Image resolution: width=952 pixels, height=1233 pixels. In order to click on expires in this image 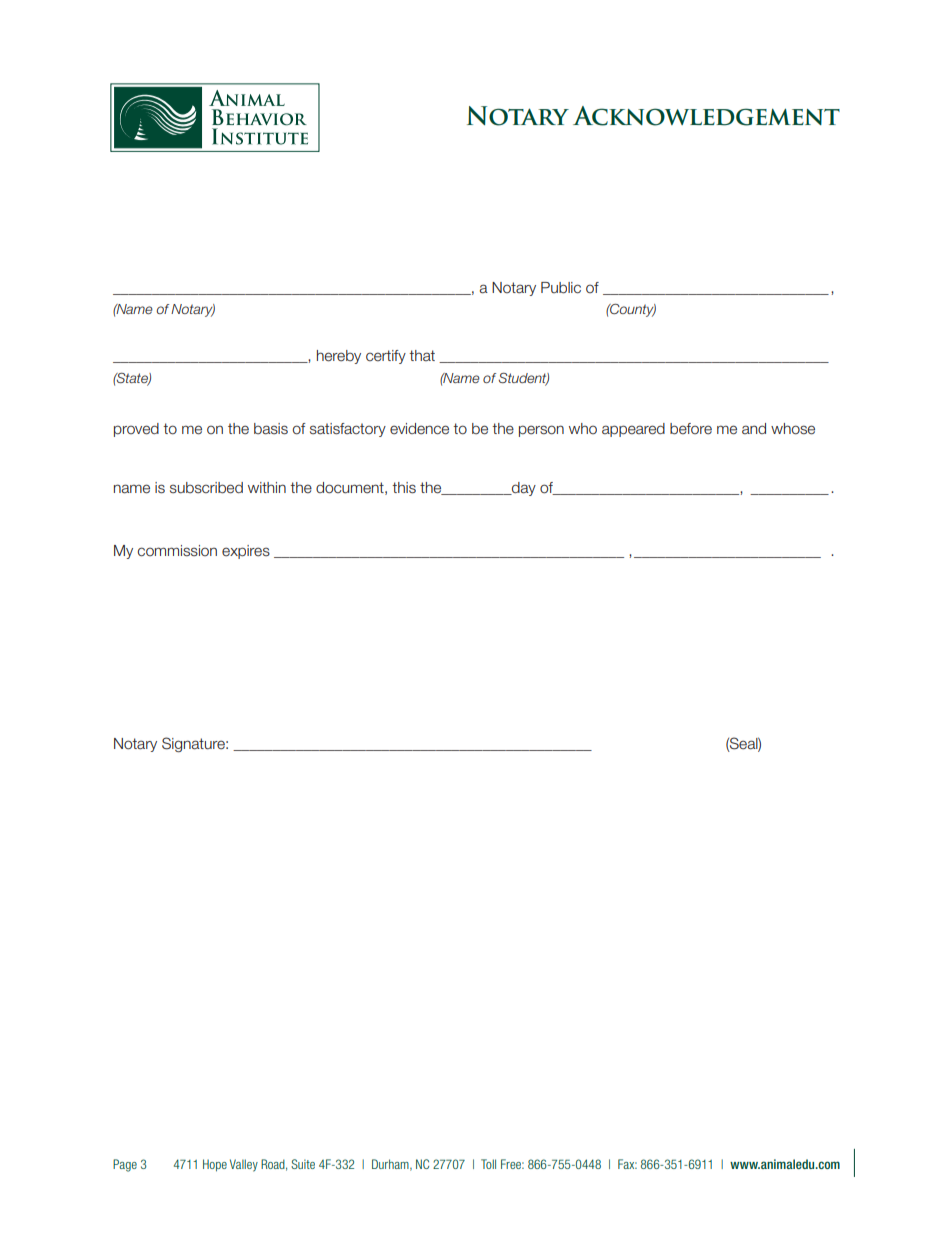, I will do `click(246, 552)`.
